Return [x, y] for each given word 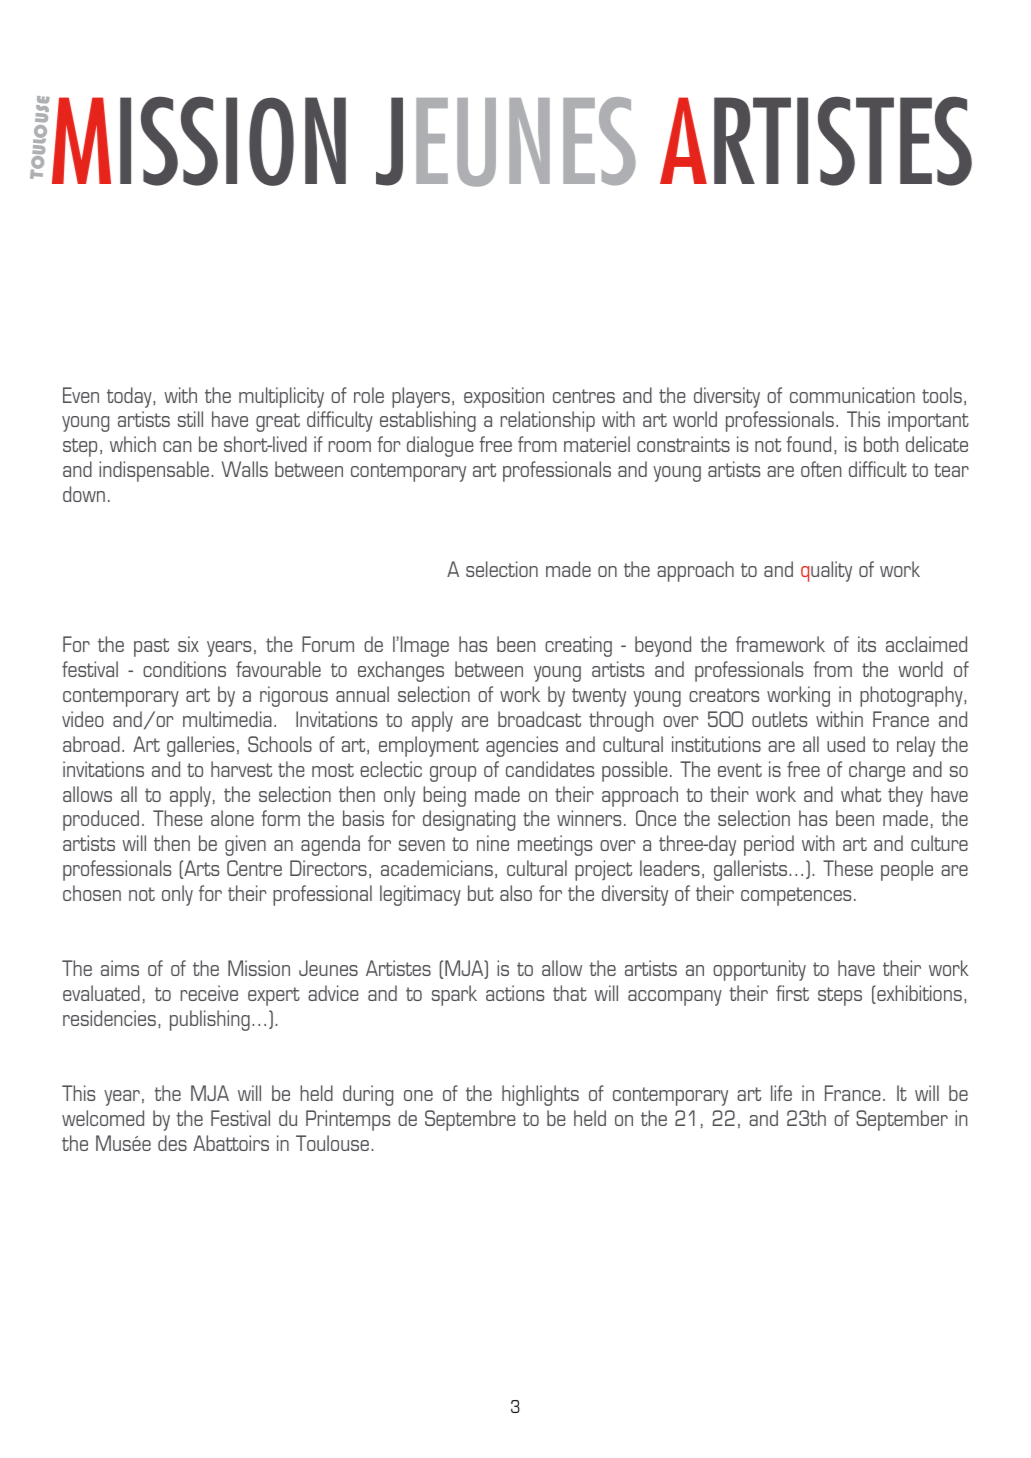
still [190, 419]
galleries [200, 746]
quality [826, 571]
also [516, 893]
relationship [548, 421]
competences [796, 896]
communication [852, 395]
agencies [522, 746]
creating [578, 646]
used [846, 744]
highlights [540, 1095]
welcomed [103, 1118]
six [188, 644]
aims [120, 968]
